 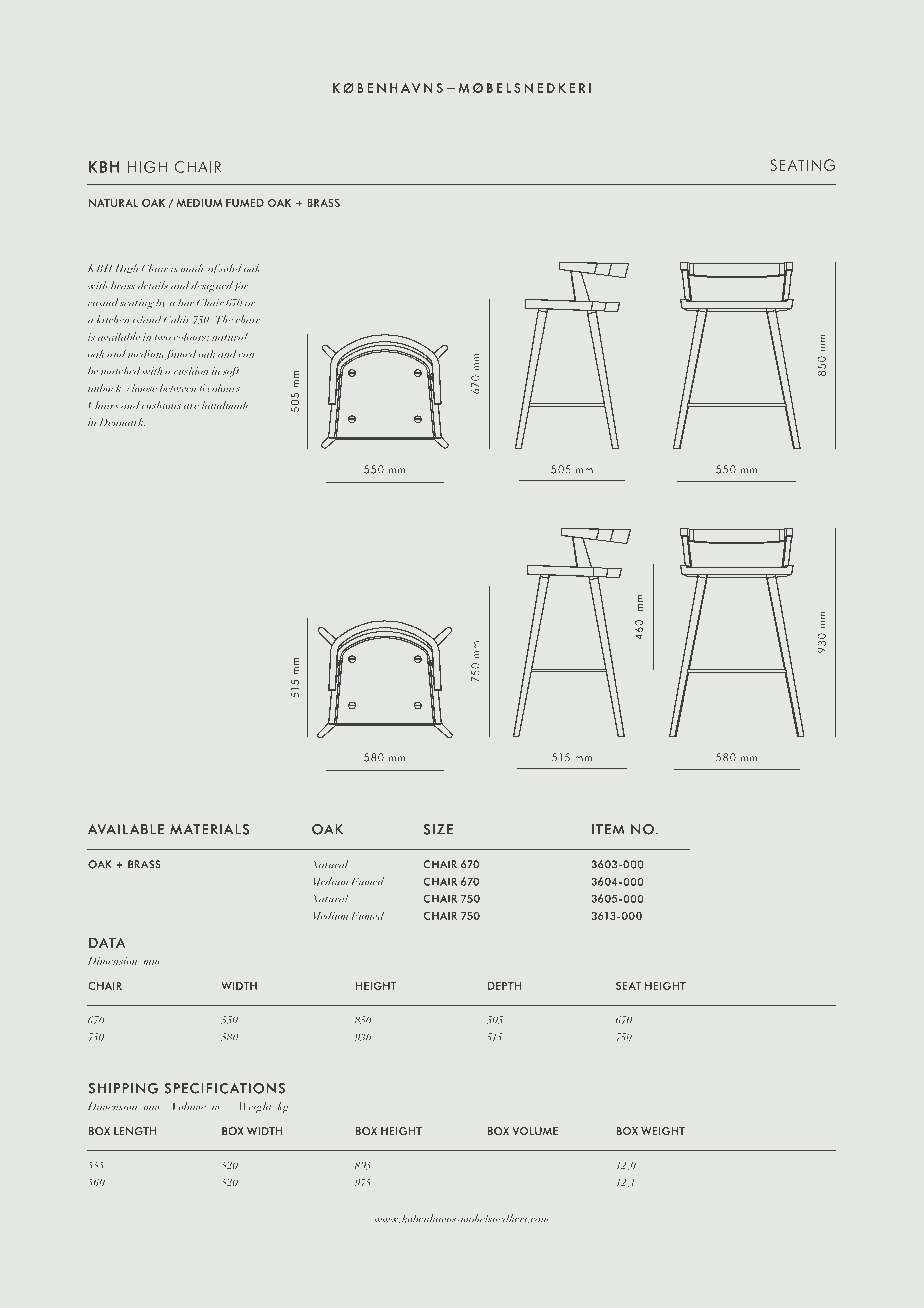 What do you see at coordinates (231, 372) in the screenshot?
I see `soft` at bounding box center [231, 372].
